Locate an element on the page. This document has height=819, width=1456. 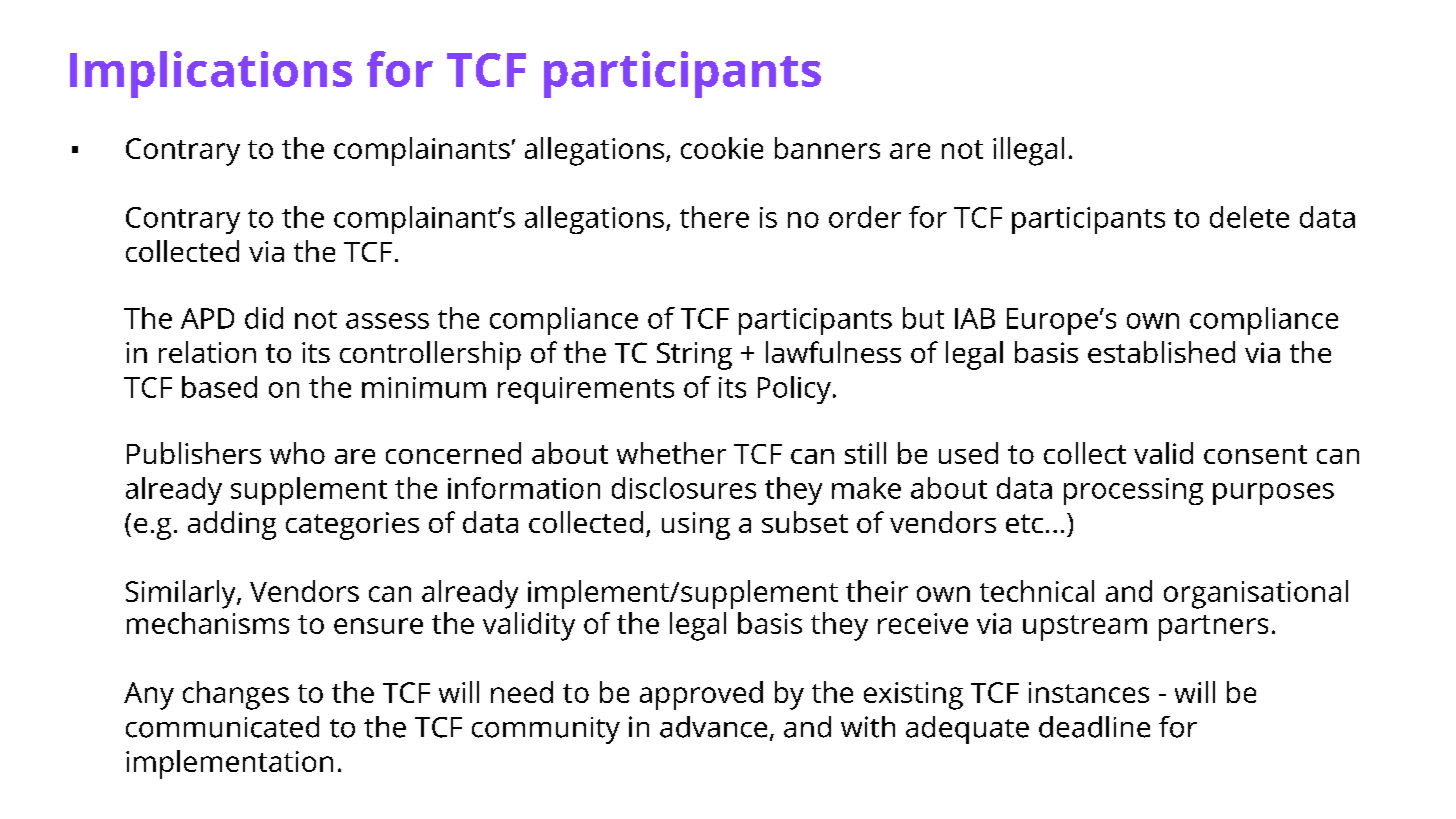
Implications is located at coordinates (211, 74).
